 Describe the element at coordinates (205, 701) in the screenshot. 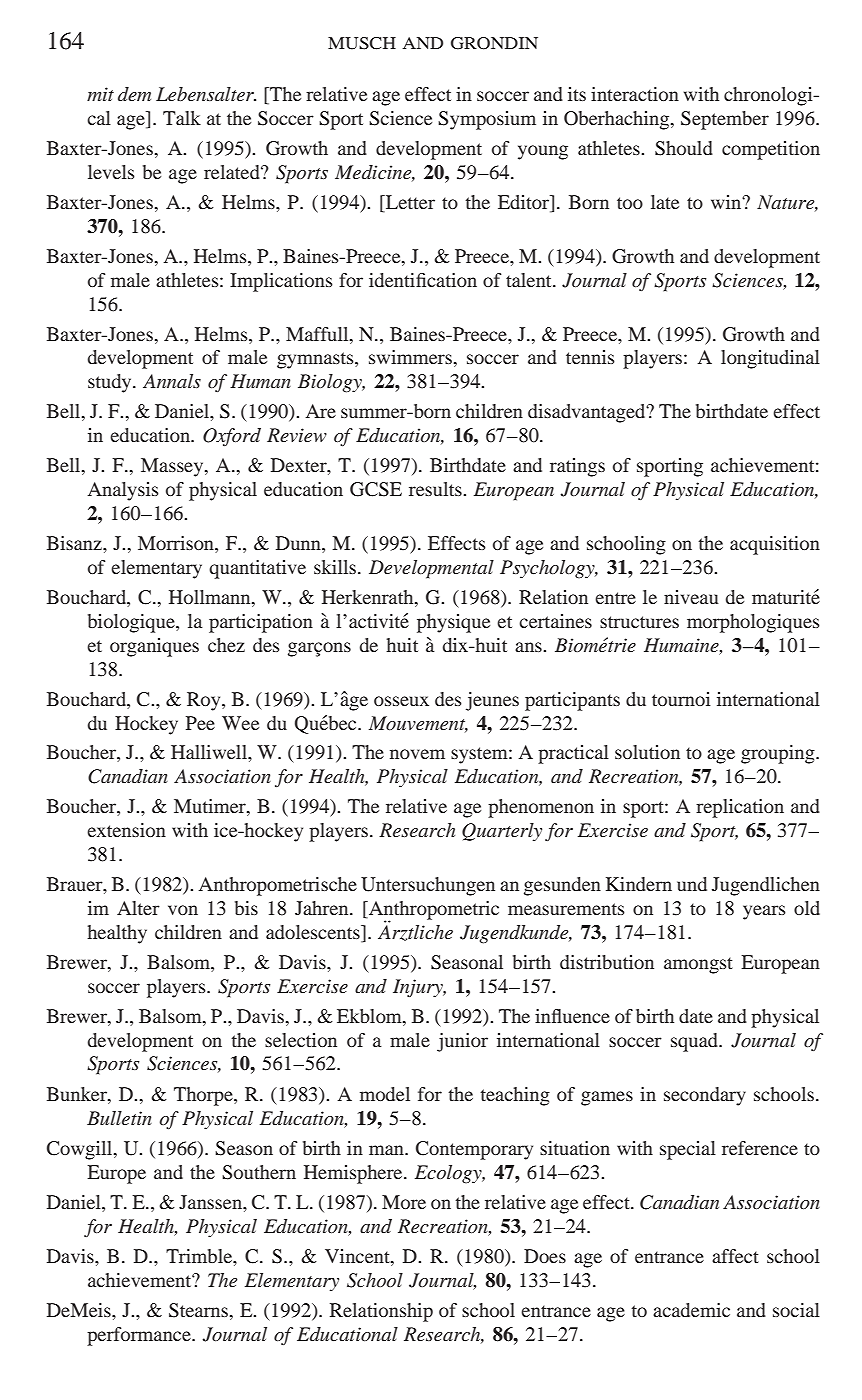

I see `Roy` at that location.
